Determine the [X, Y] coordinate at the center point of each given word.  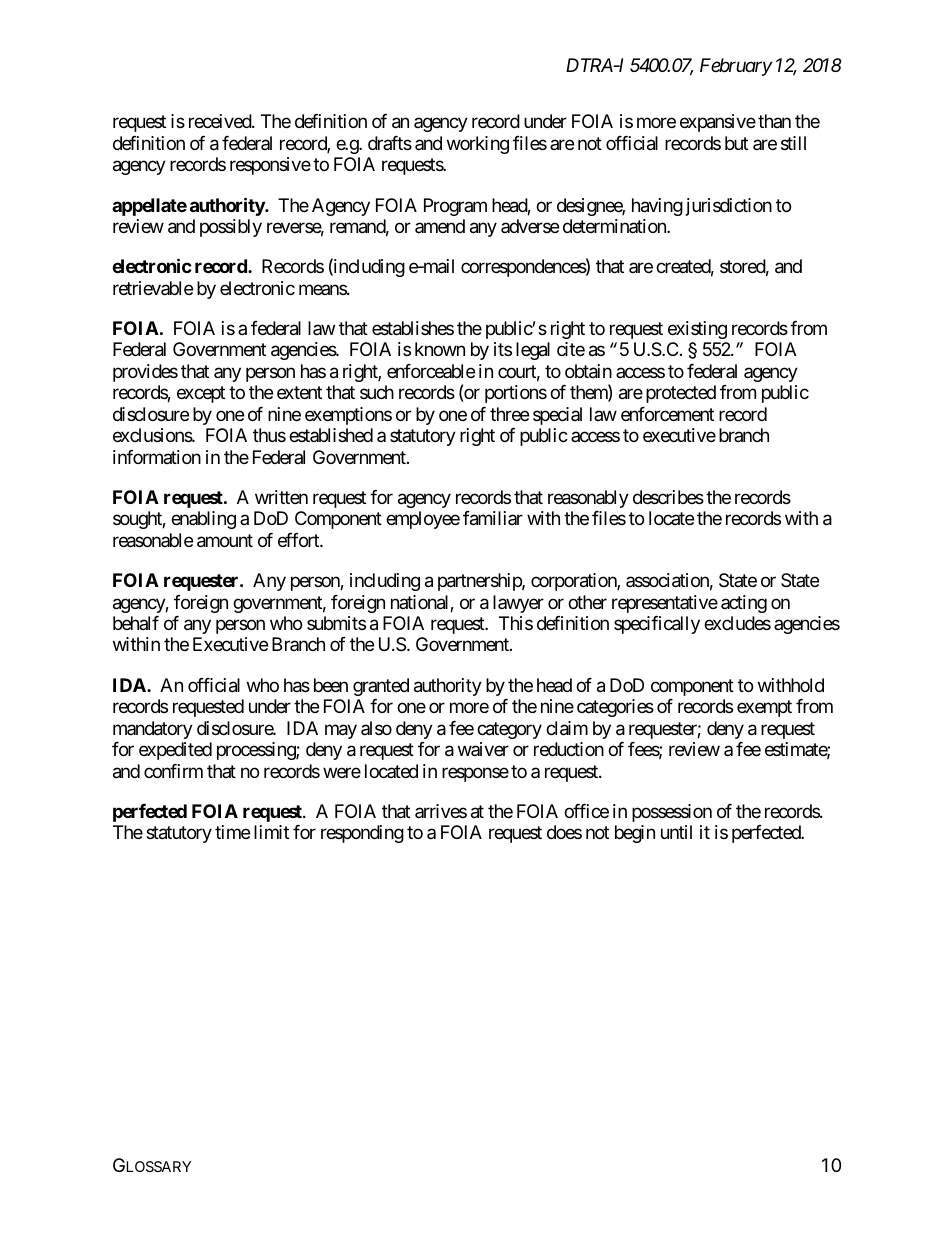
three [509, 414]
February [736, 67]
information [157, 457]
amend [440, 226]
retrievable [153, 288]
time [232, 832]
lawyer [518, 604]
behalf [136, 623]
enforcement [667, 414]
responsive [270, 166]
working [478, 145]
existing [697, 330]
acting [744, 604]
